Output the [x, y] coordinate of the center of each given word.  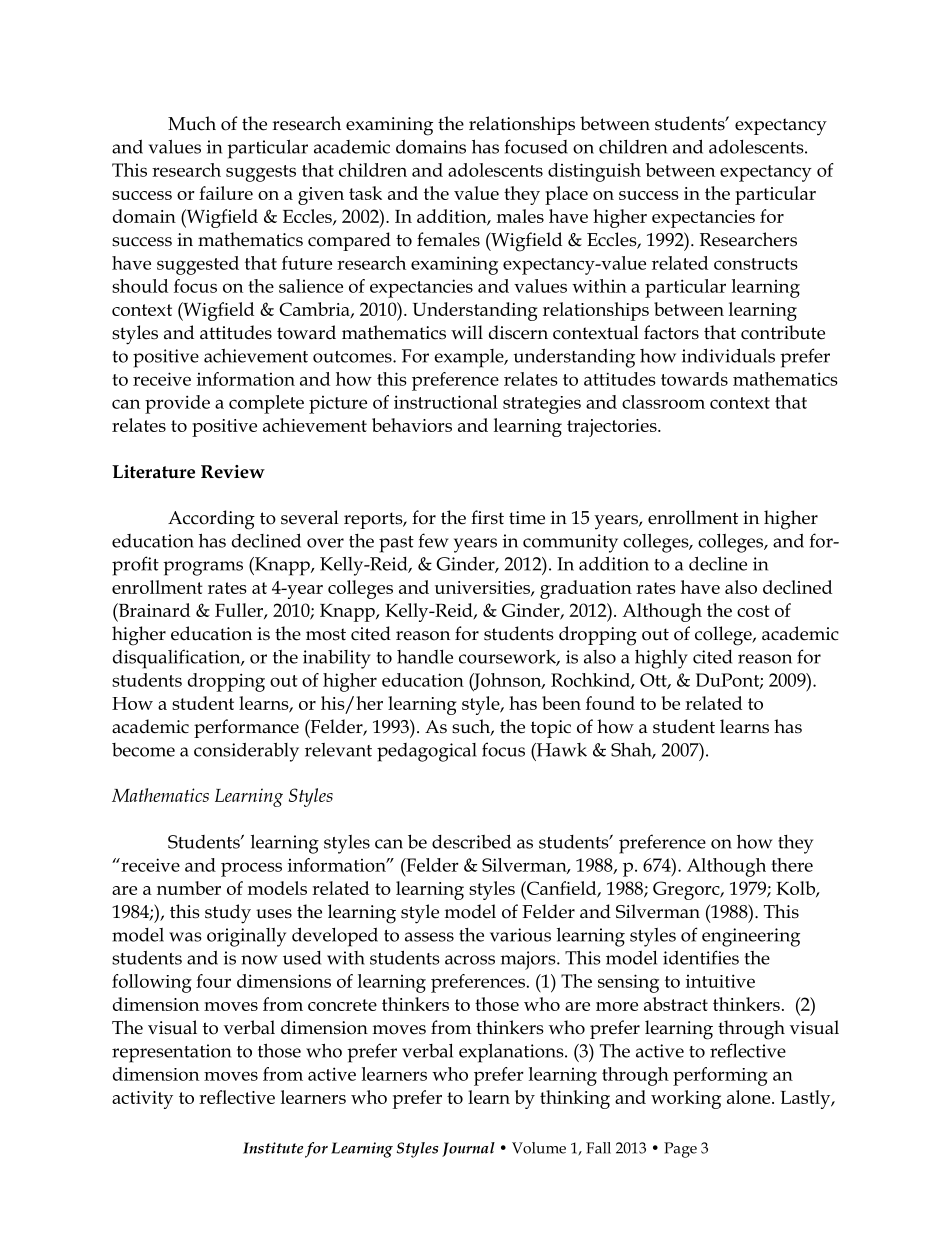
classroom [663, 402]
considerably [246, 752]
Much [192, 123]
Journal [468, 1149]
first [487, 517]
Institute [273, 1148]
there [792, 865]
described [471, 841]
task [365, 193]
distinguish [594, 172]
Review [233, 472]
